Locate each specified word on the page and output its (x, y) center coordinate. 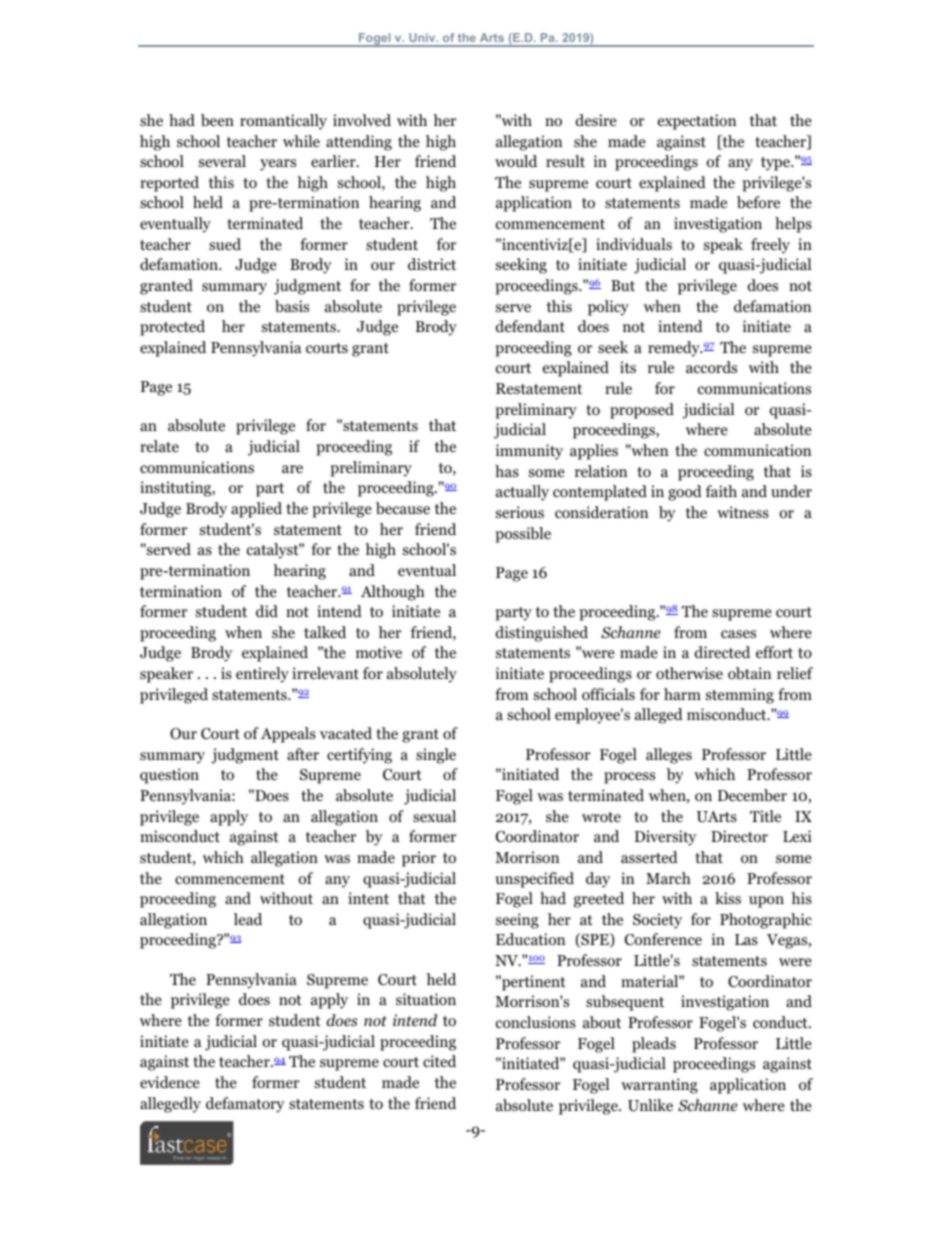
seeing (517, 921)
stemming (740, 696)
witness (743, 512)
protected (172, 328)
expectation (697, 122)
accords (711, 367)
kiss (728, 898)
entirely (262, 675)
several (222, 161)
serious (520, 512)
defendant (530, 326)
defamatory (245, 1105)
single (436, 756)
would (516, 161)
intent (368, 898)
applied (256, 510)
